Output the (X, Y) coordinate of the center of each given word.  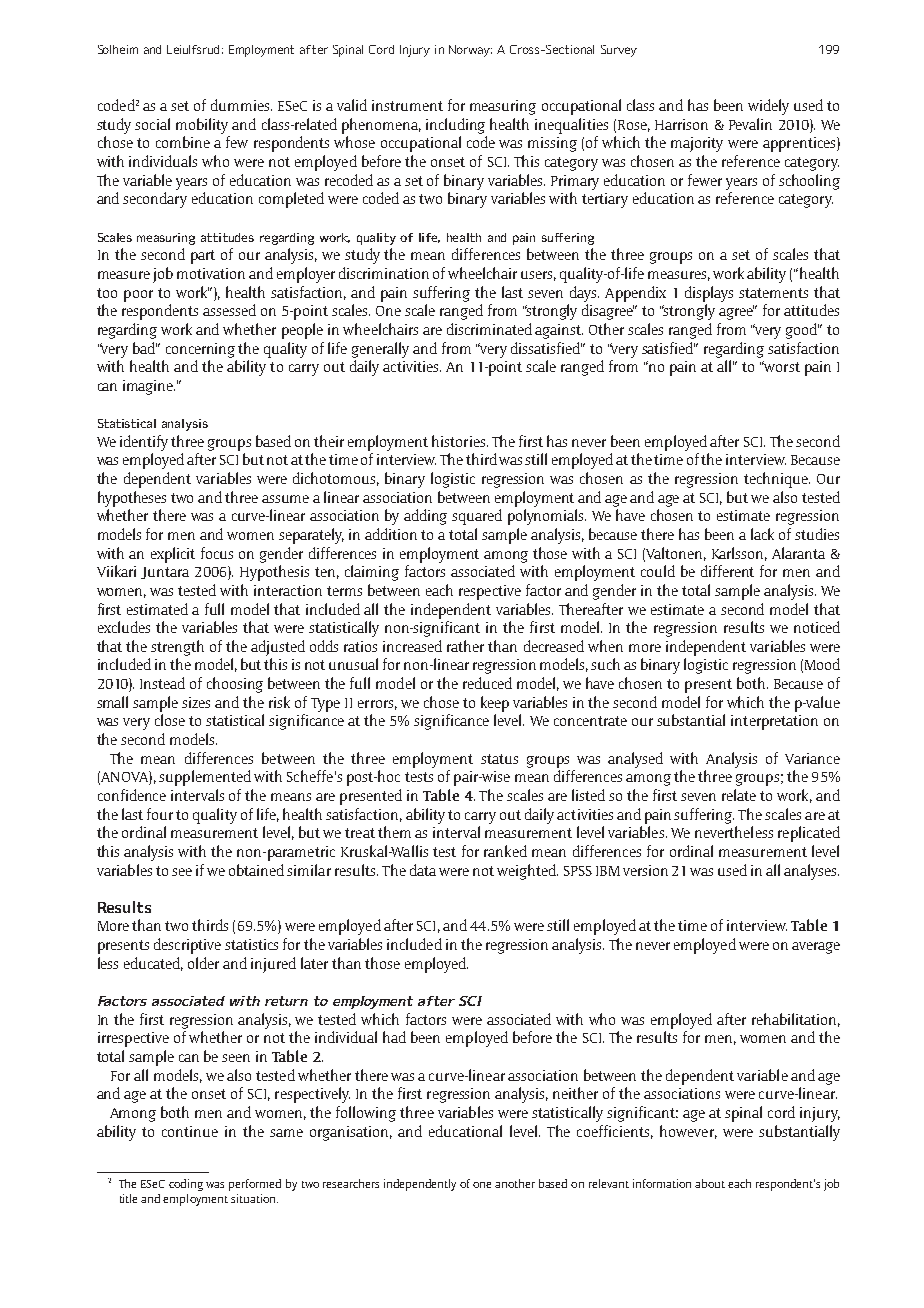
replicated (809, 834)
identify (144, 443)
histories (460, 441)
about (710, 1183)
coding (186, 1185)
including (455, 126)
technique (777, 480)
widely (768, 107)
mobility (202, 126)
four (160, 814)
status (499, 759)
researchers (351, 1183)
